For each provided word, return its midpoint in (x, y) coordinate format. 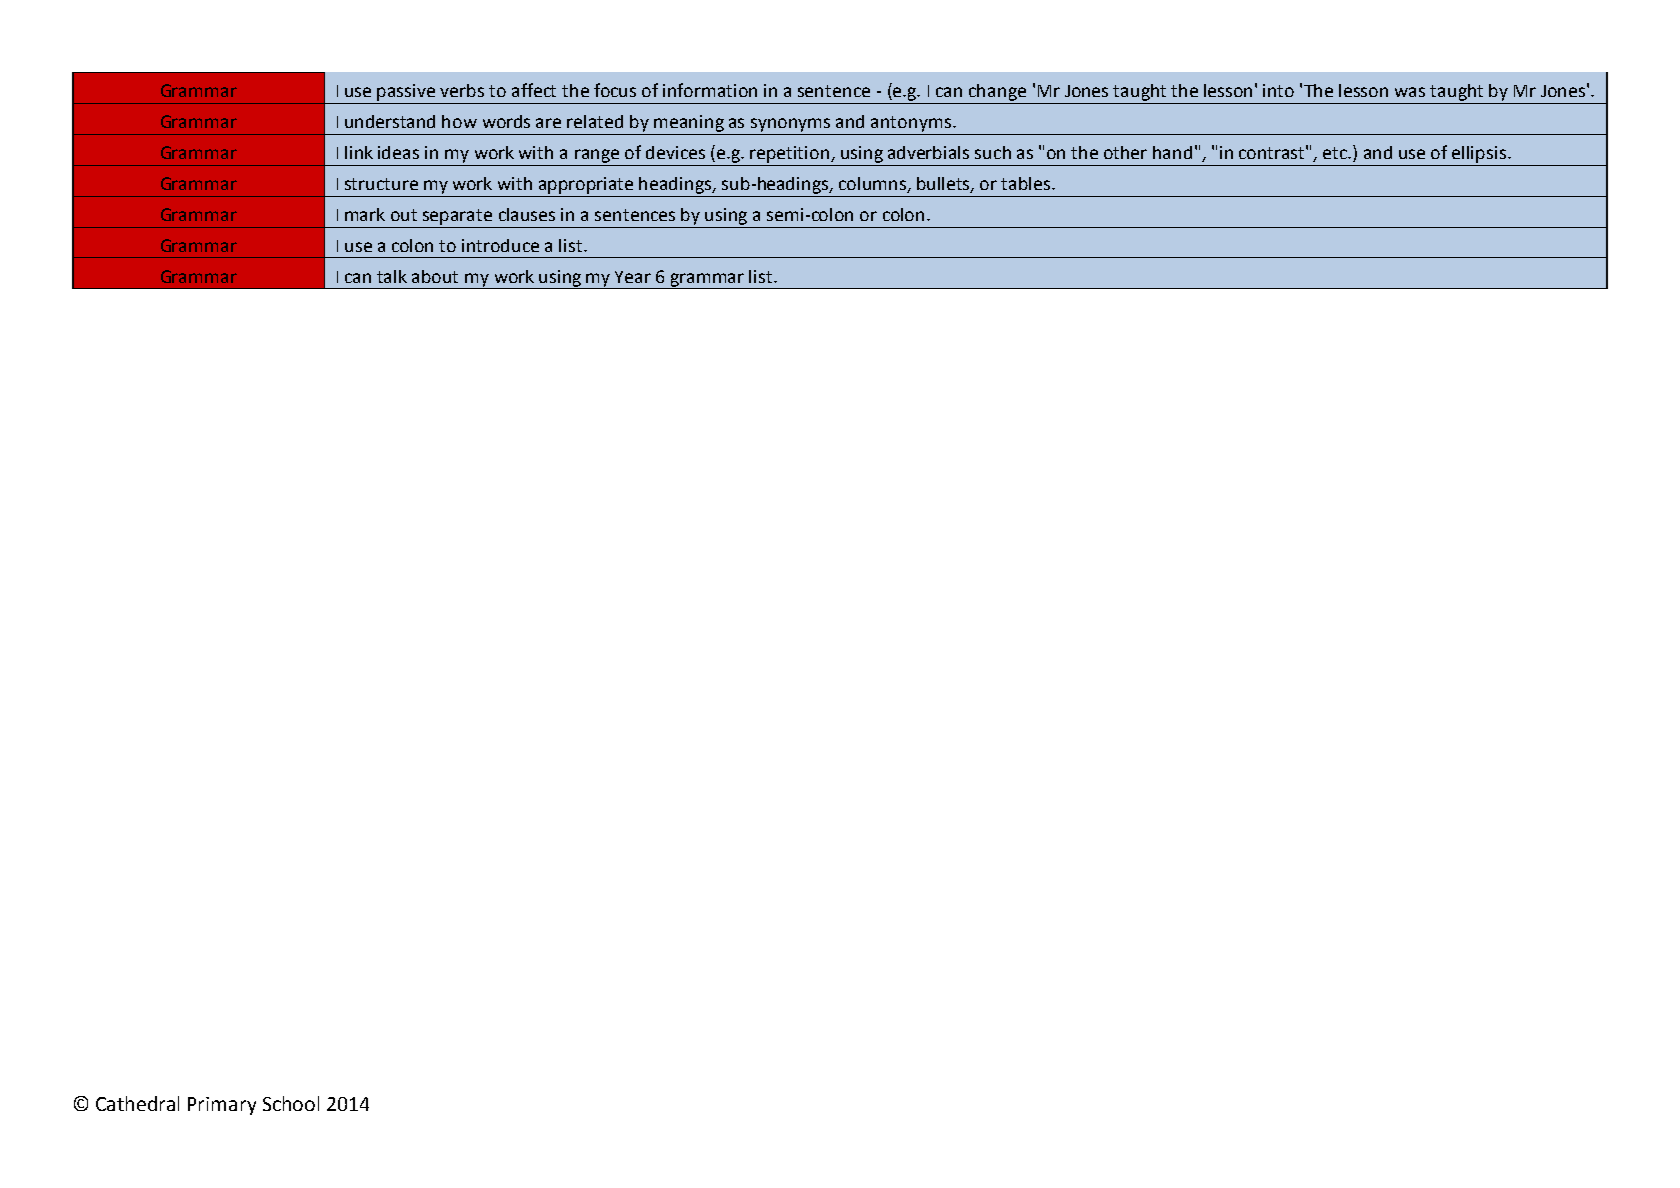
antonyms (911, 124)
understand (390, 121)
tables (1027, 183)
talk (392, 276)
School (291, 1103)
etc (1336, 153)
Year (633, 277)
